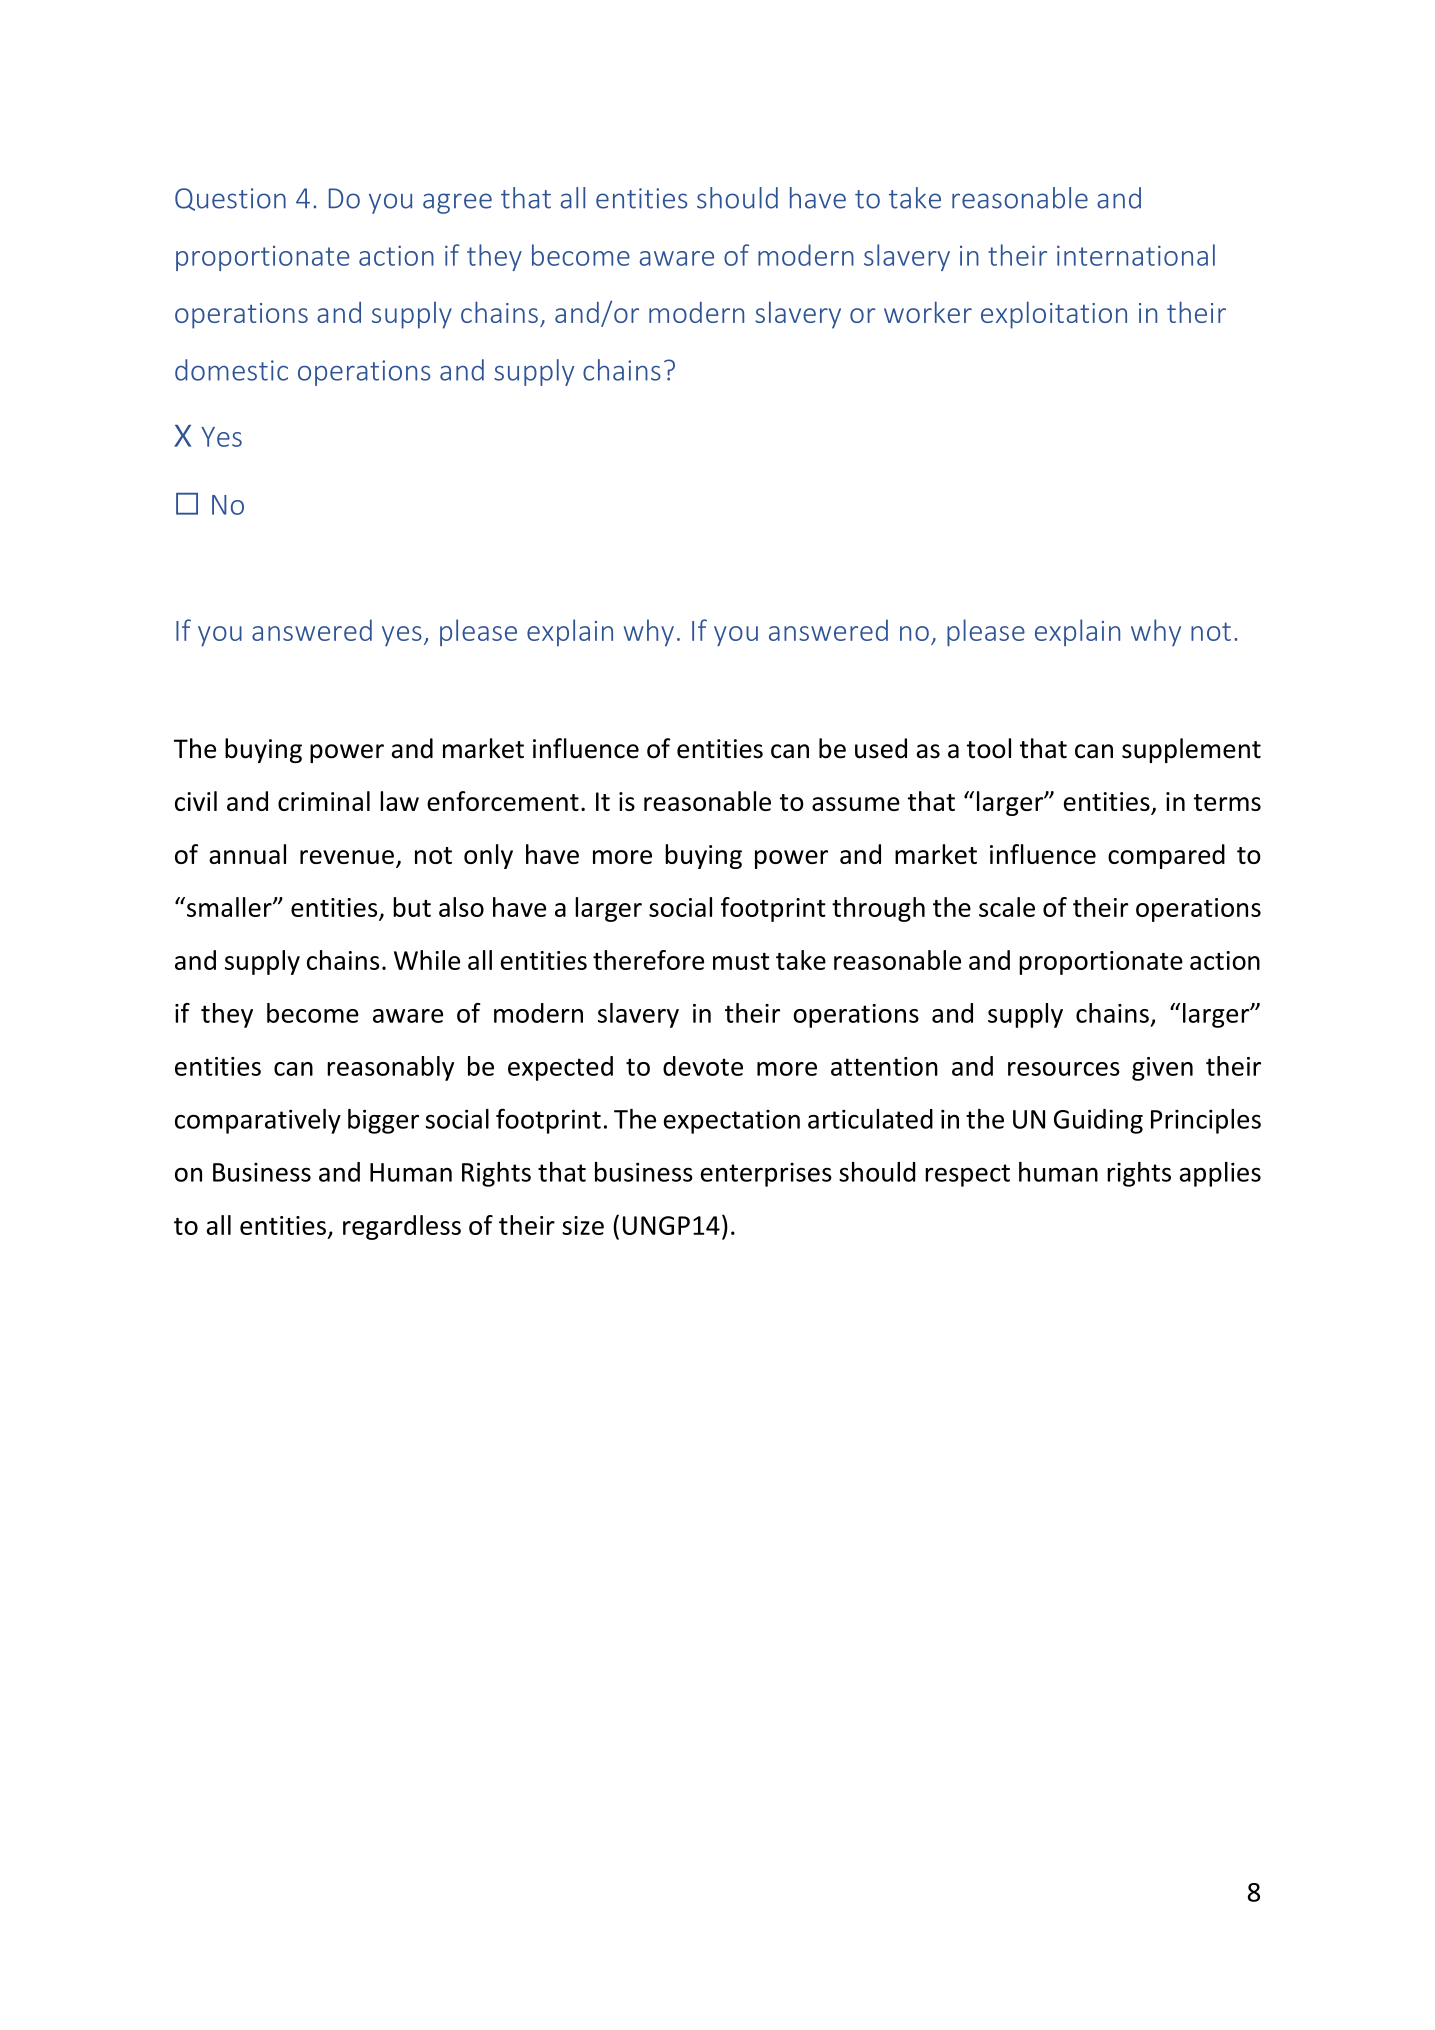 The width and height of the document is (1435, 2030). Describe the element at coordinates (741, 961) in the document. I see `must` at that location.
